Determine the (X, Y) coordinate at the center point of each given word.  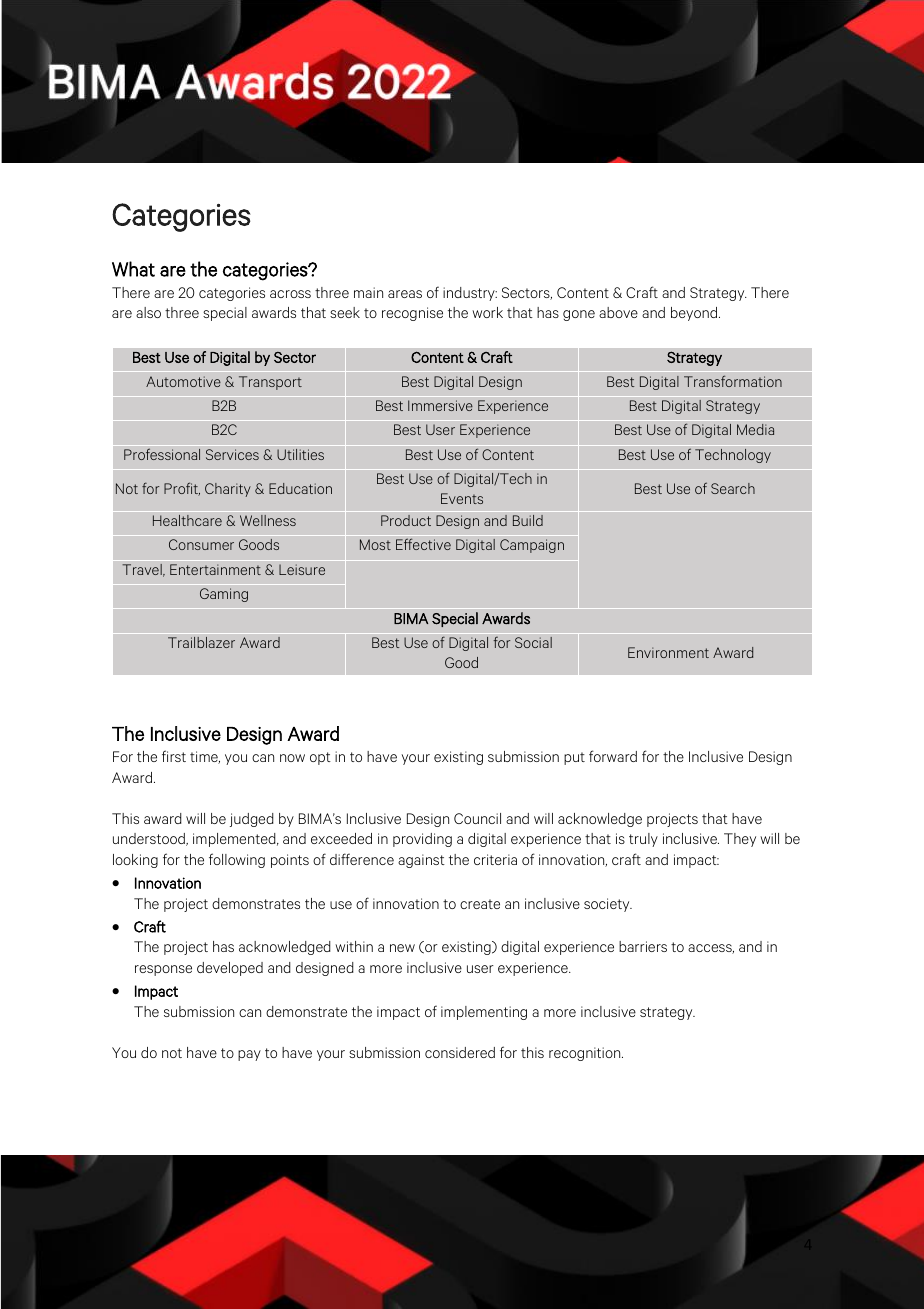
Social (533, 642)
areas (405, 294)
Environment (668, 652)
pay (249, 1055)
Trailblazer (201, 642)
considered (460, 1052)
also (148, 312)
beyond (695, 314)
